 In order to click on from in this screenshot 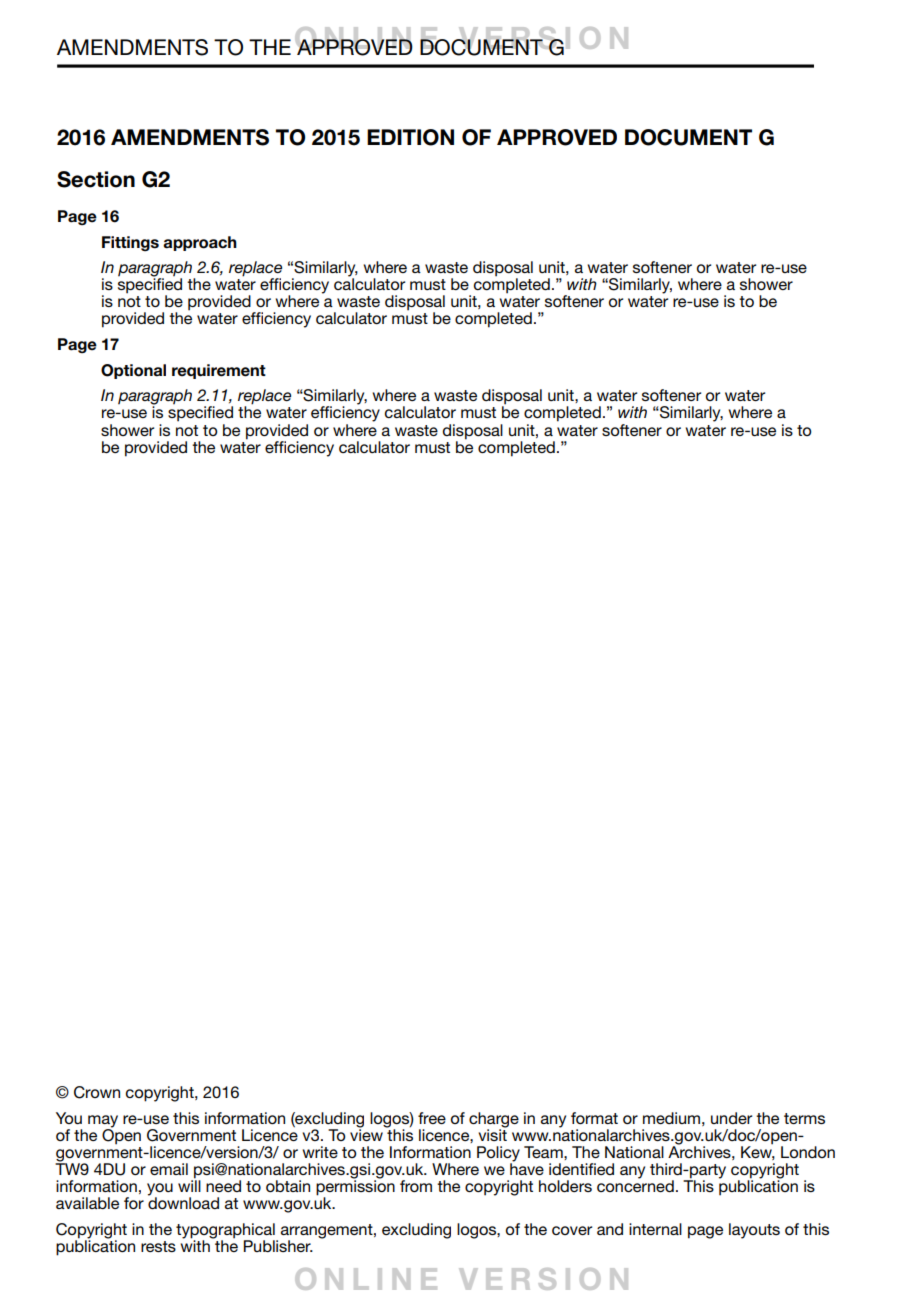, I will do `click(416, 1186)`.
